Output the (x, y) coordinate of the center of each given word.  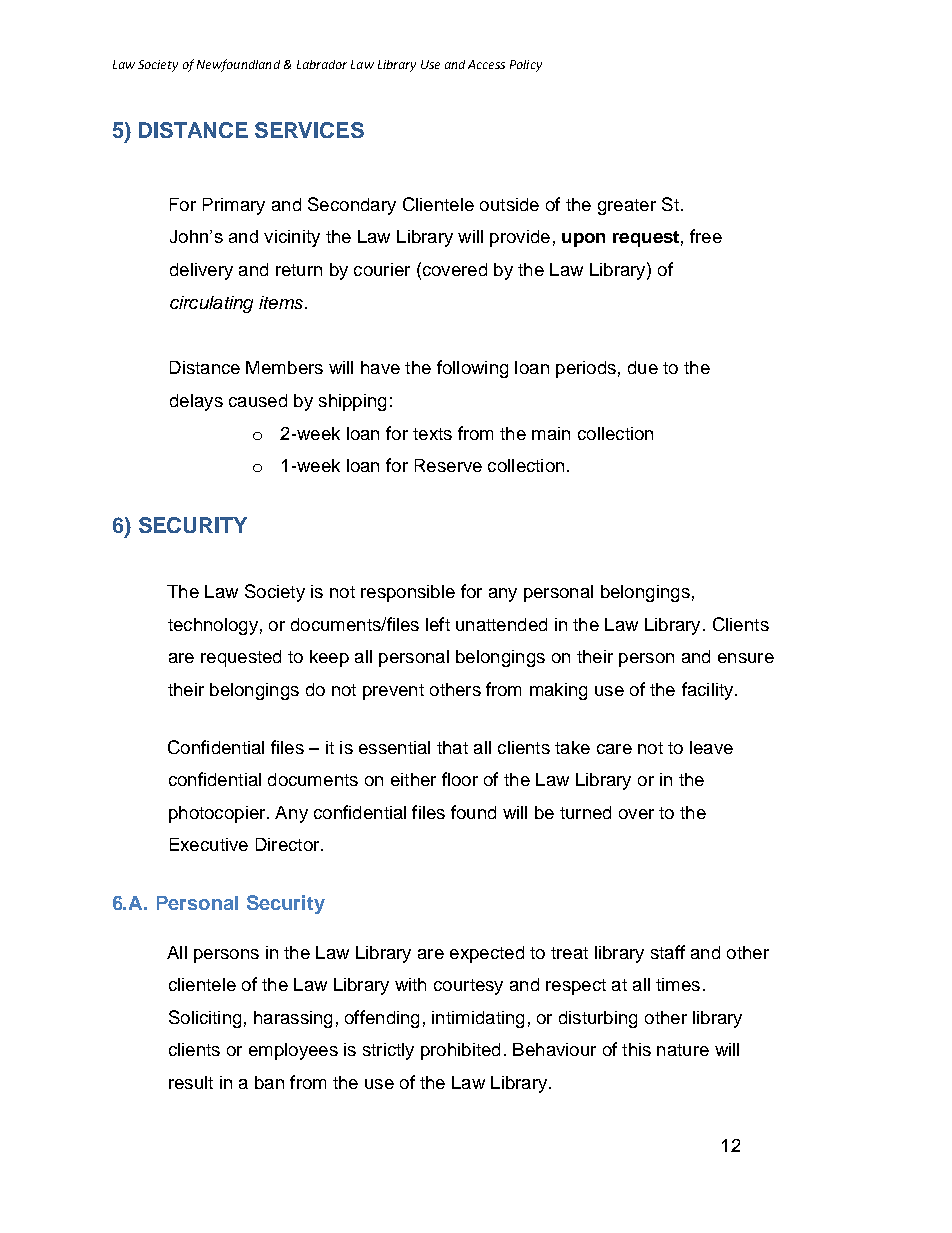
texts (432, 434)
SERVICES (309, 130)
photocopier (218, 814)
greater (627, 207)
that (452, 747)
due (643, 367)
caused (258, 400)
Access (486, 64)
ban (269, 1082)
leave (711, 747)
